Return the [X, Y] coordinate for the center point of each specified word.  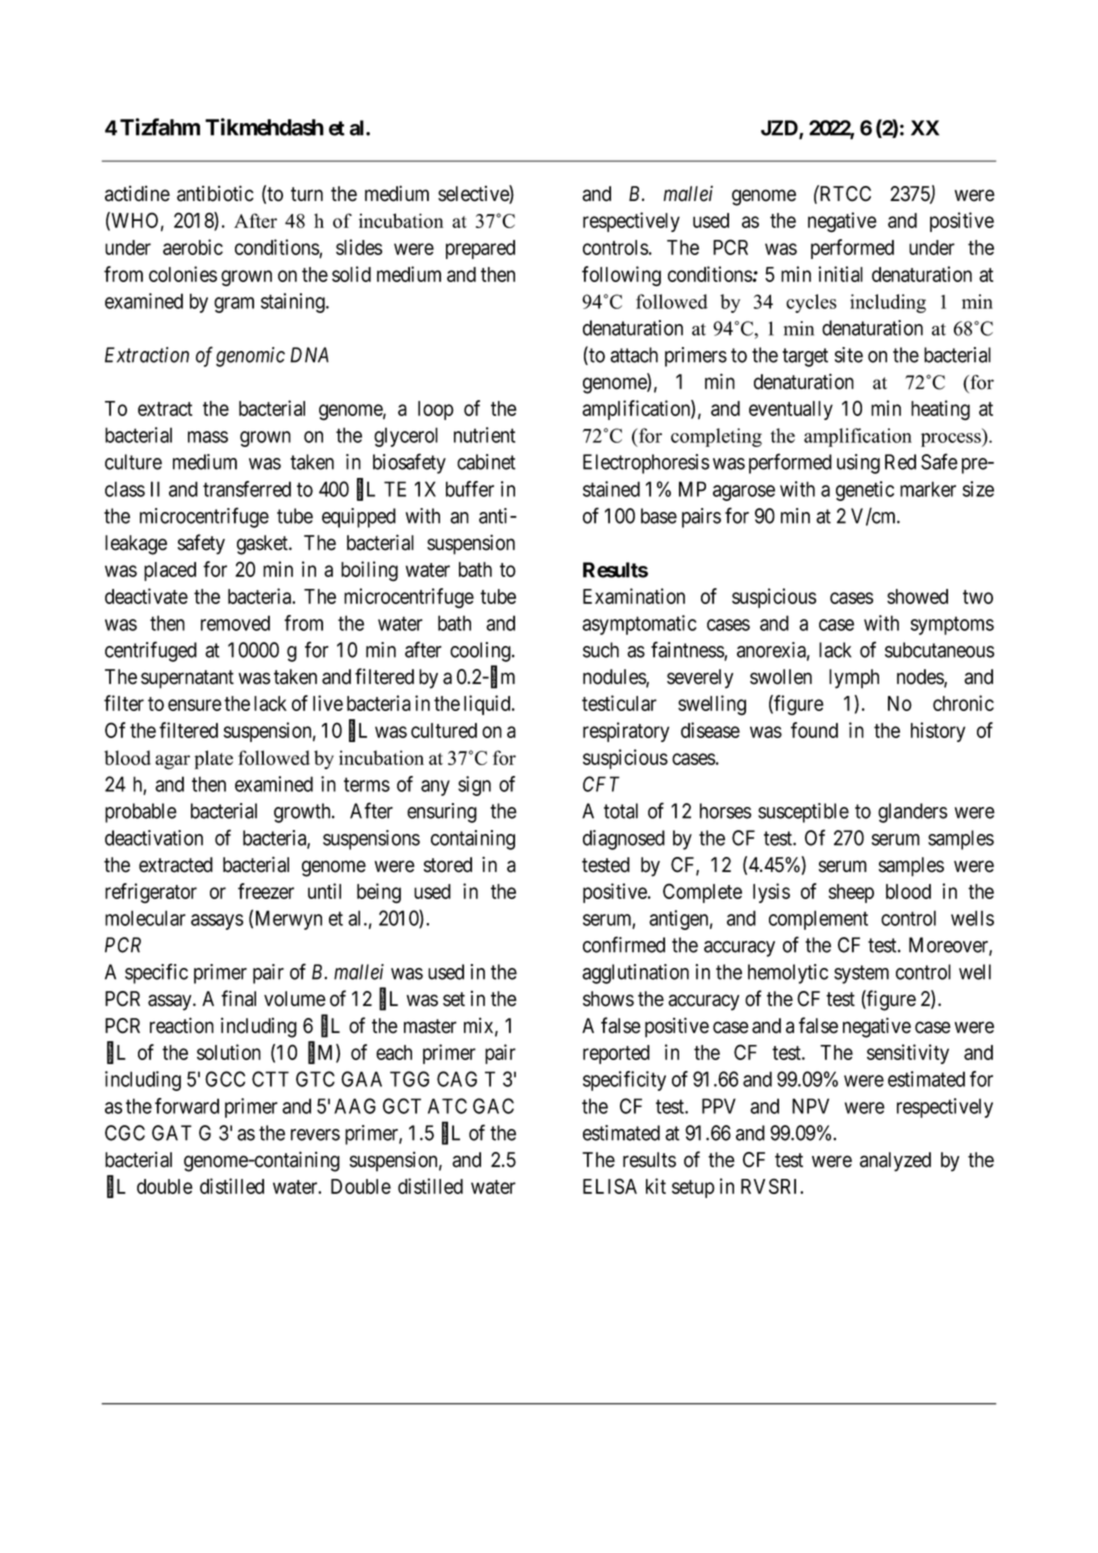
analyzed [895, 1162]
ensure [195, 705]
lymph [854, 679]
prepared [480, 249]
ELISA [610, 1186]
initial [840, 274]
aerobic [193, 247]
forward [187, 1106]
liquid [488, 705]
